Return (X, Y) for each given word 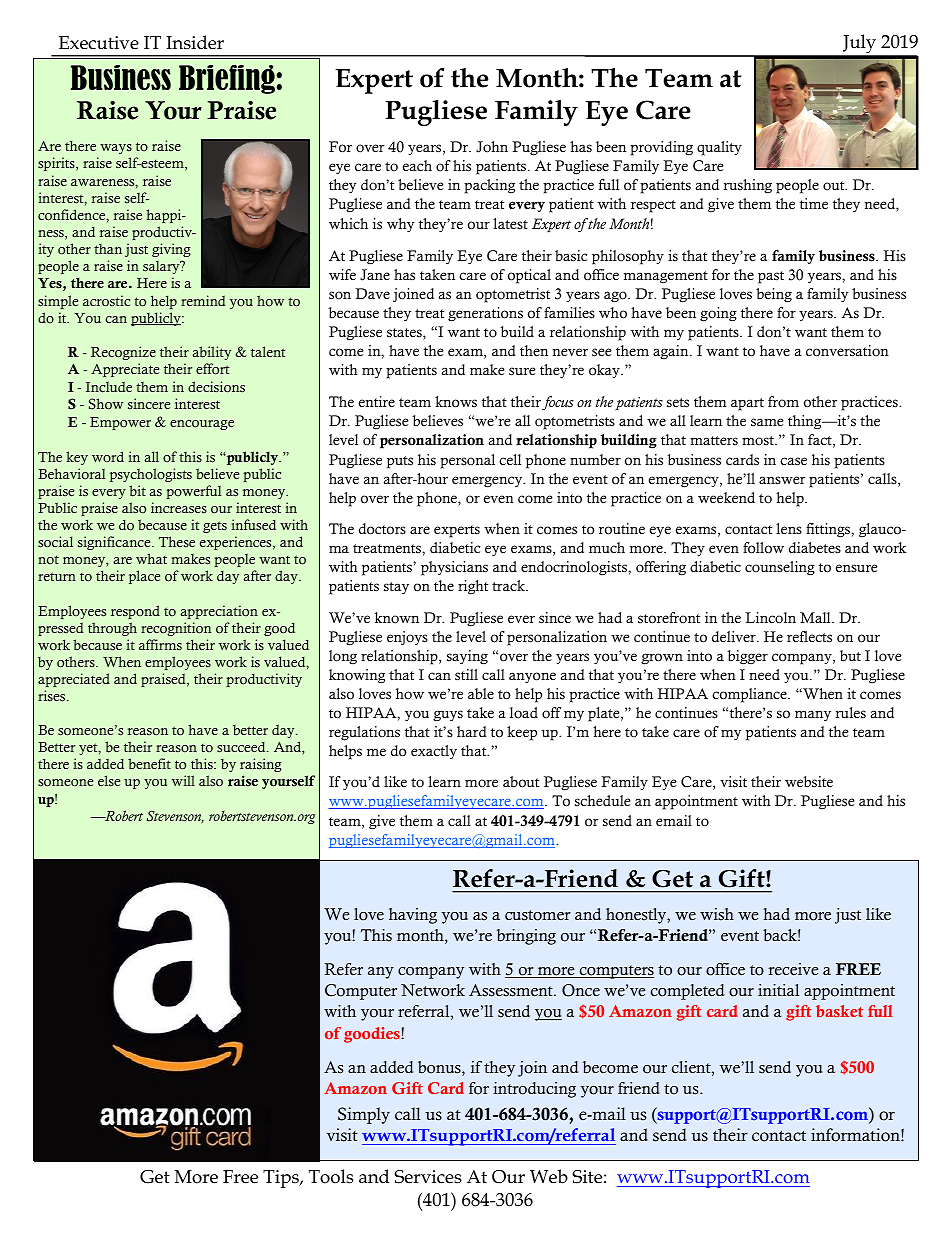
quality (719, 148)
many (813, 715)
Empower (120, 423)
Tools (331, 1176)
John (492, 147)
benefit (149, 764)
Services (428, 1177)
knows (456, 402)
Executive (99, 43)
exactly (434, 752)
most (759, 441)
